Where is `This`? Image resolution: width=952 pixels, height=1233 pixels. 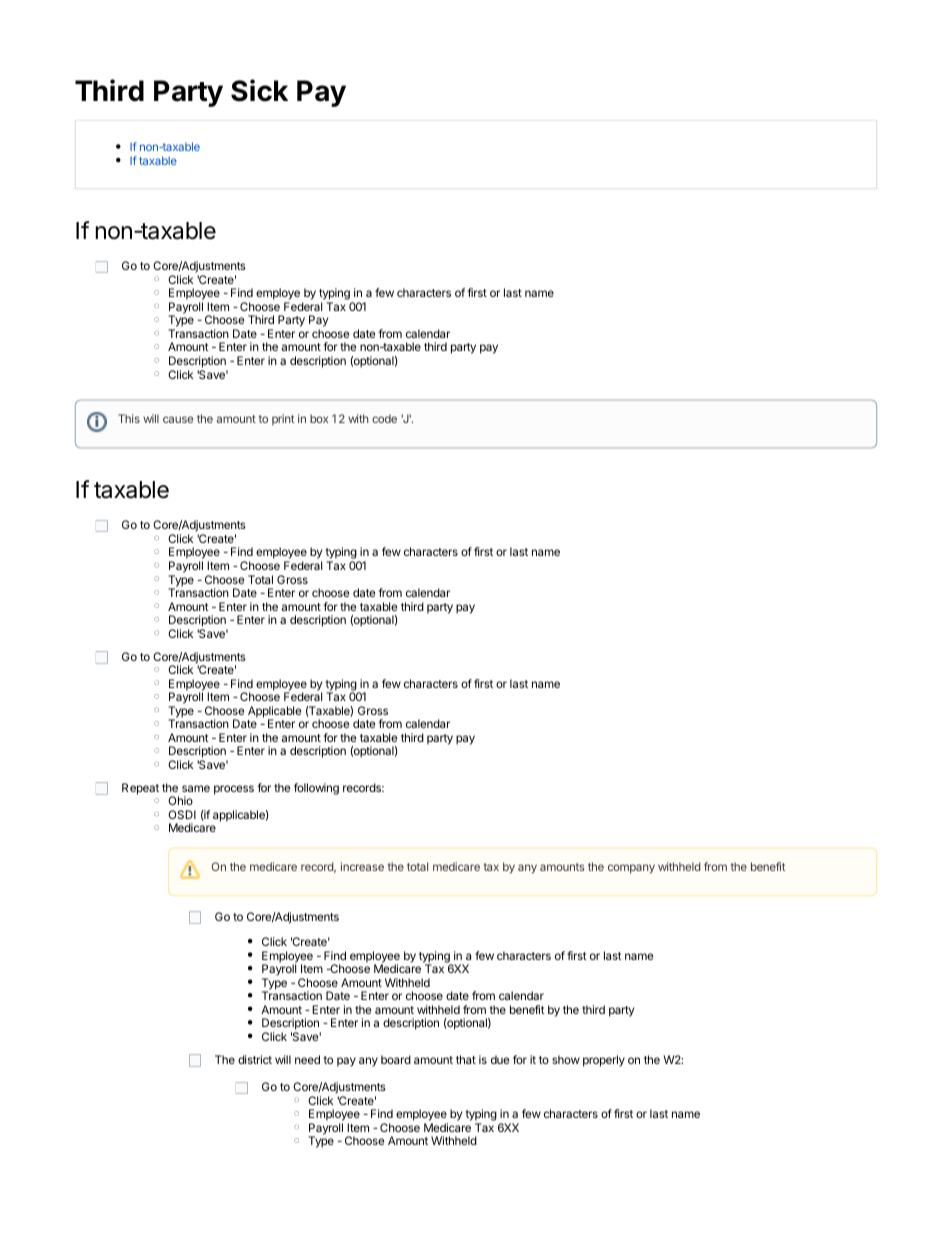
This is located at coordinates (129, 418).
